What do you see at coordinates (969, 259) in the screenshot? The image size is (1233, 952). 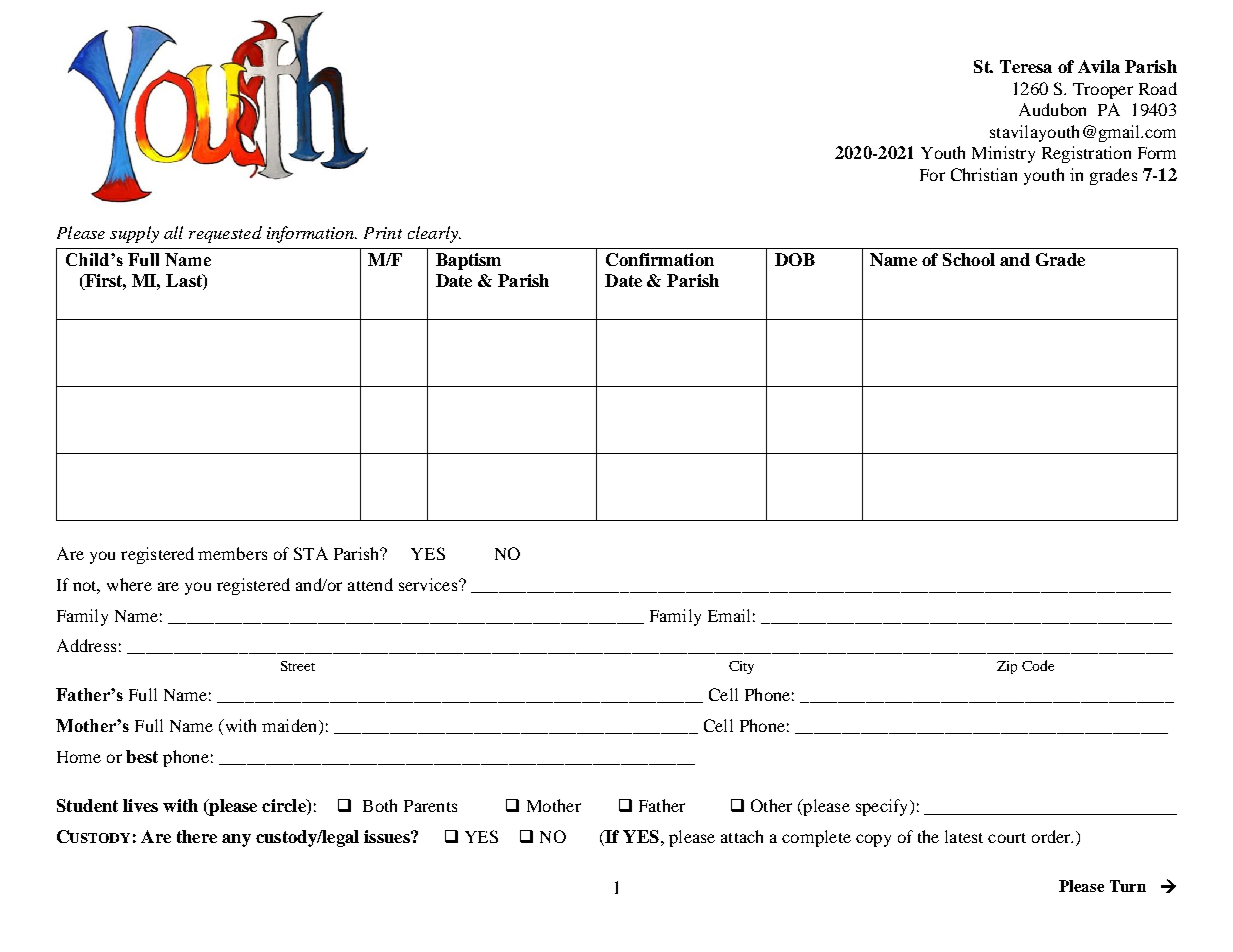 I see `School` at bounding box center [969, 259].
